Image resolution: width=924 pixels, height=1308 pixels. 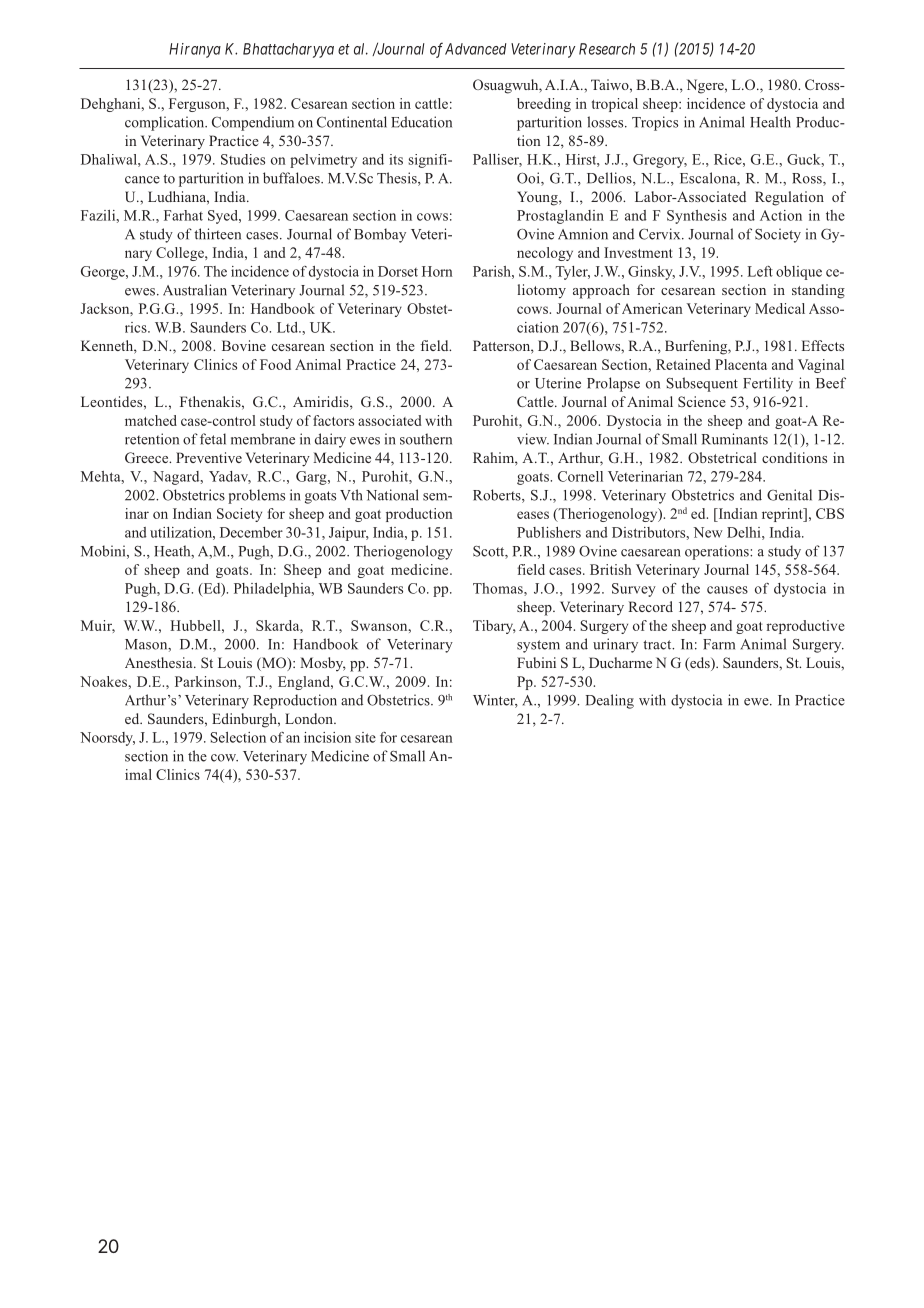 What do you see at coordinates (151, 420) in the screenshot?
I see `matched` at bounding box center [151, 420].
